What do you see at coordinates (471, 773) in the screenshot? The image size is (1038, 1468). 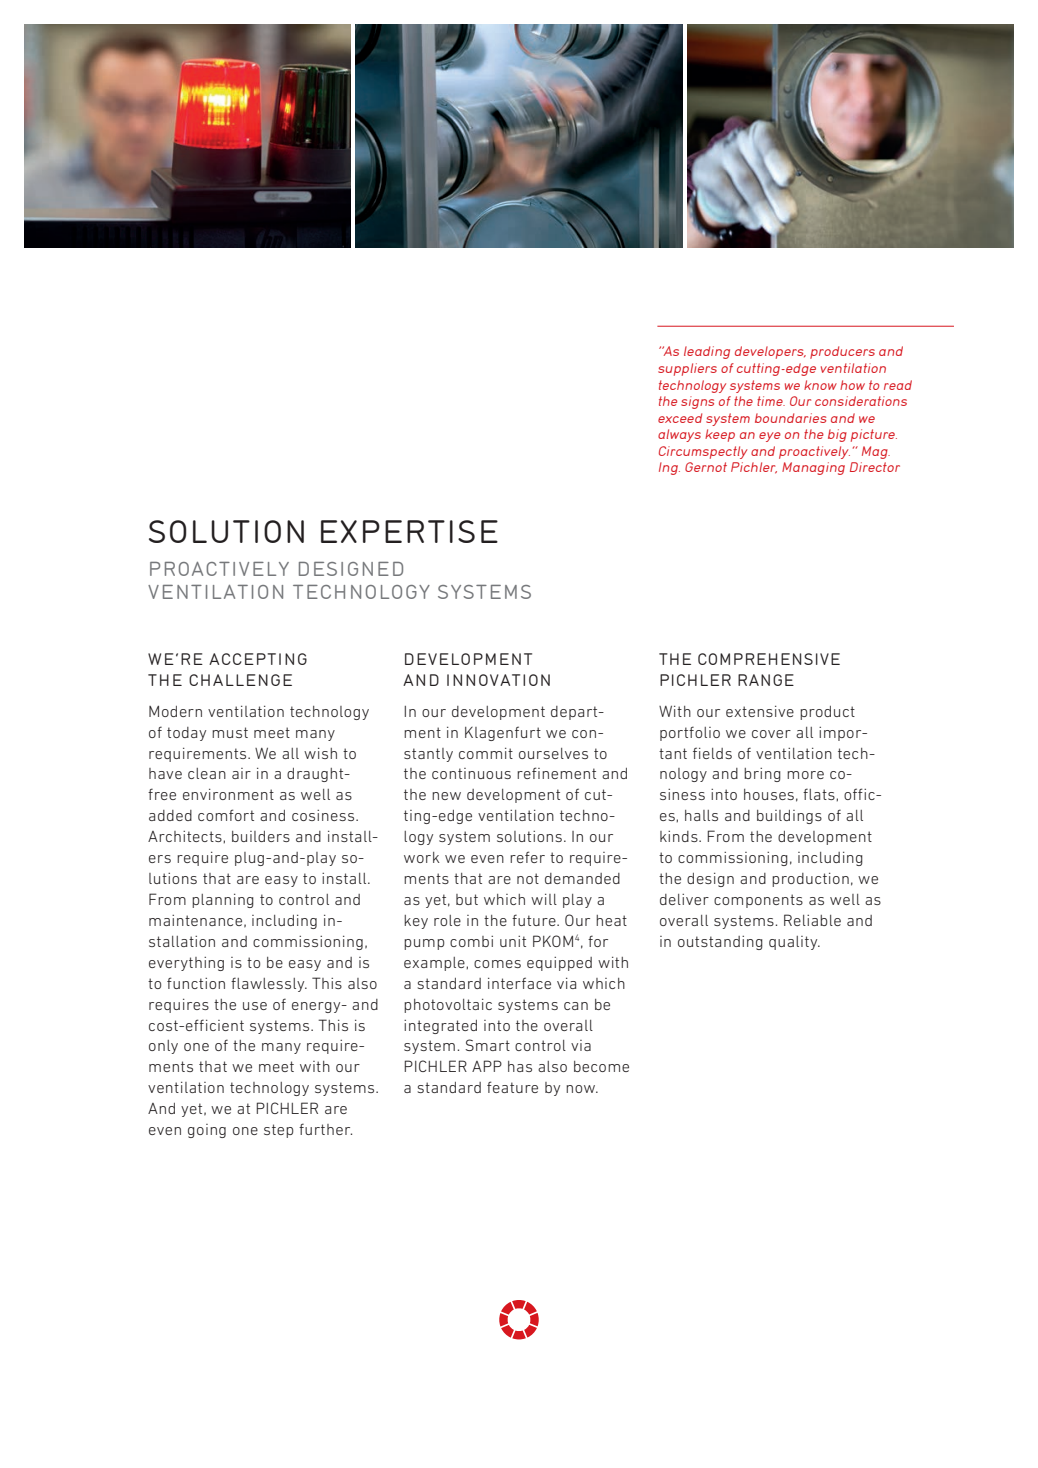 I see `continuous` at bounding box center [471, 773].
